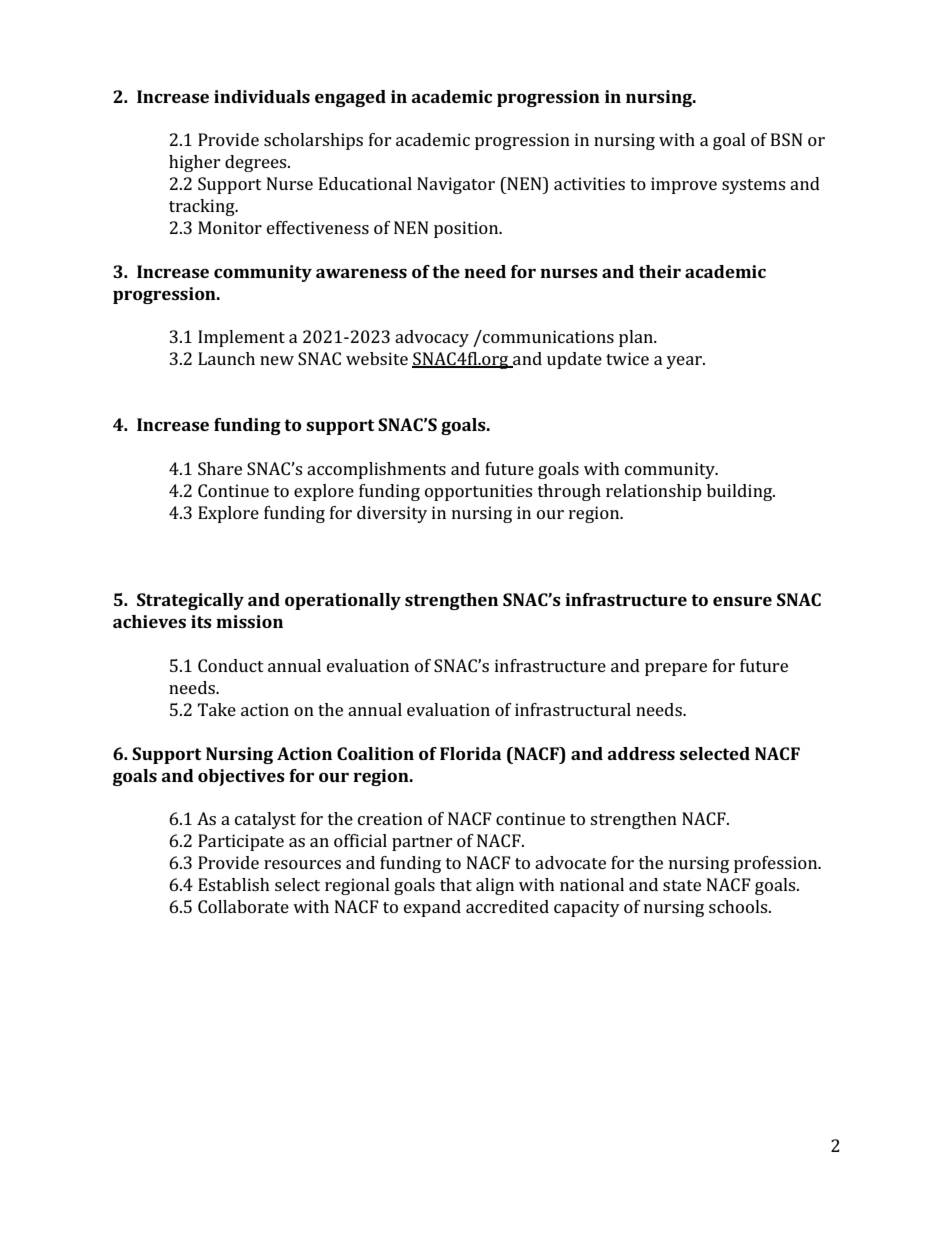 The image size is (952, 1233). Describe the element at coordinates (456, 185) in the document. I see `Navigator` at that location.
